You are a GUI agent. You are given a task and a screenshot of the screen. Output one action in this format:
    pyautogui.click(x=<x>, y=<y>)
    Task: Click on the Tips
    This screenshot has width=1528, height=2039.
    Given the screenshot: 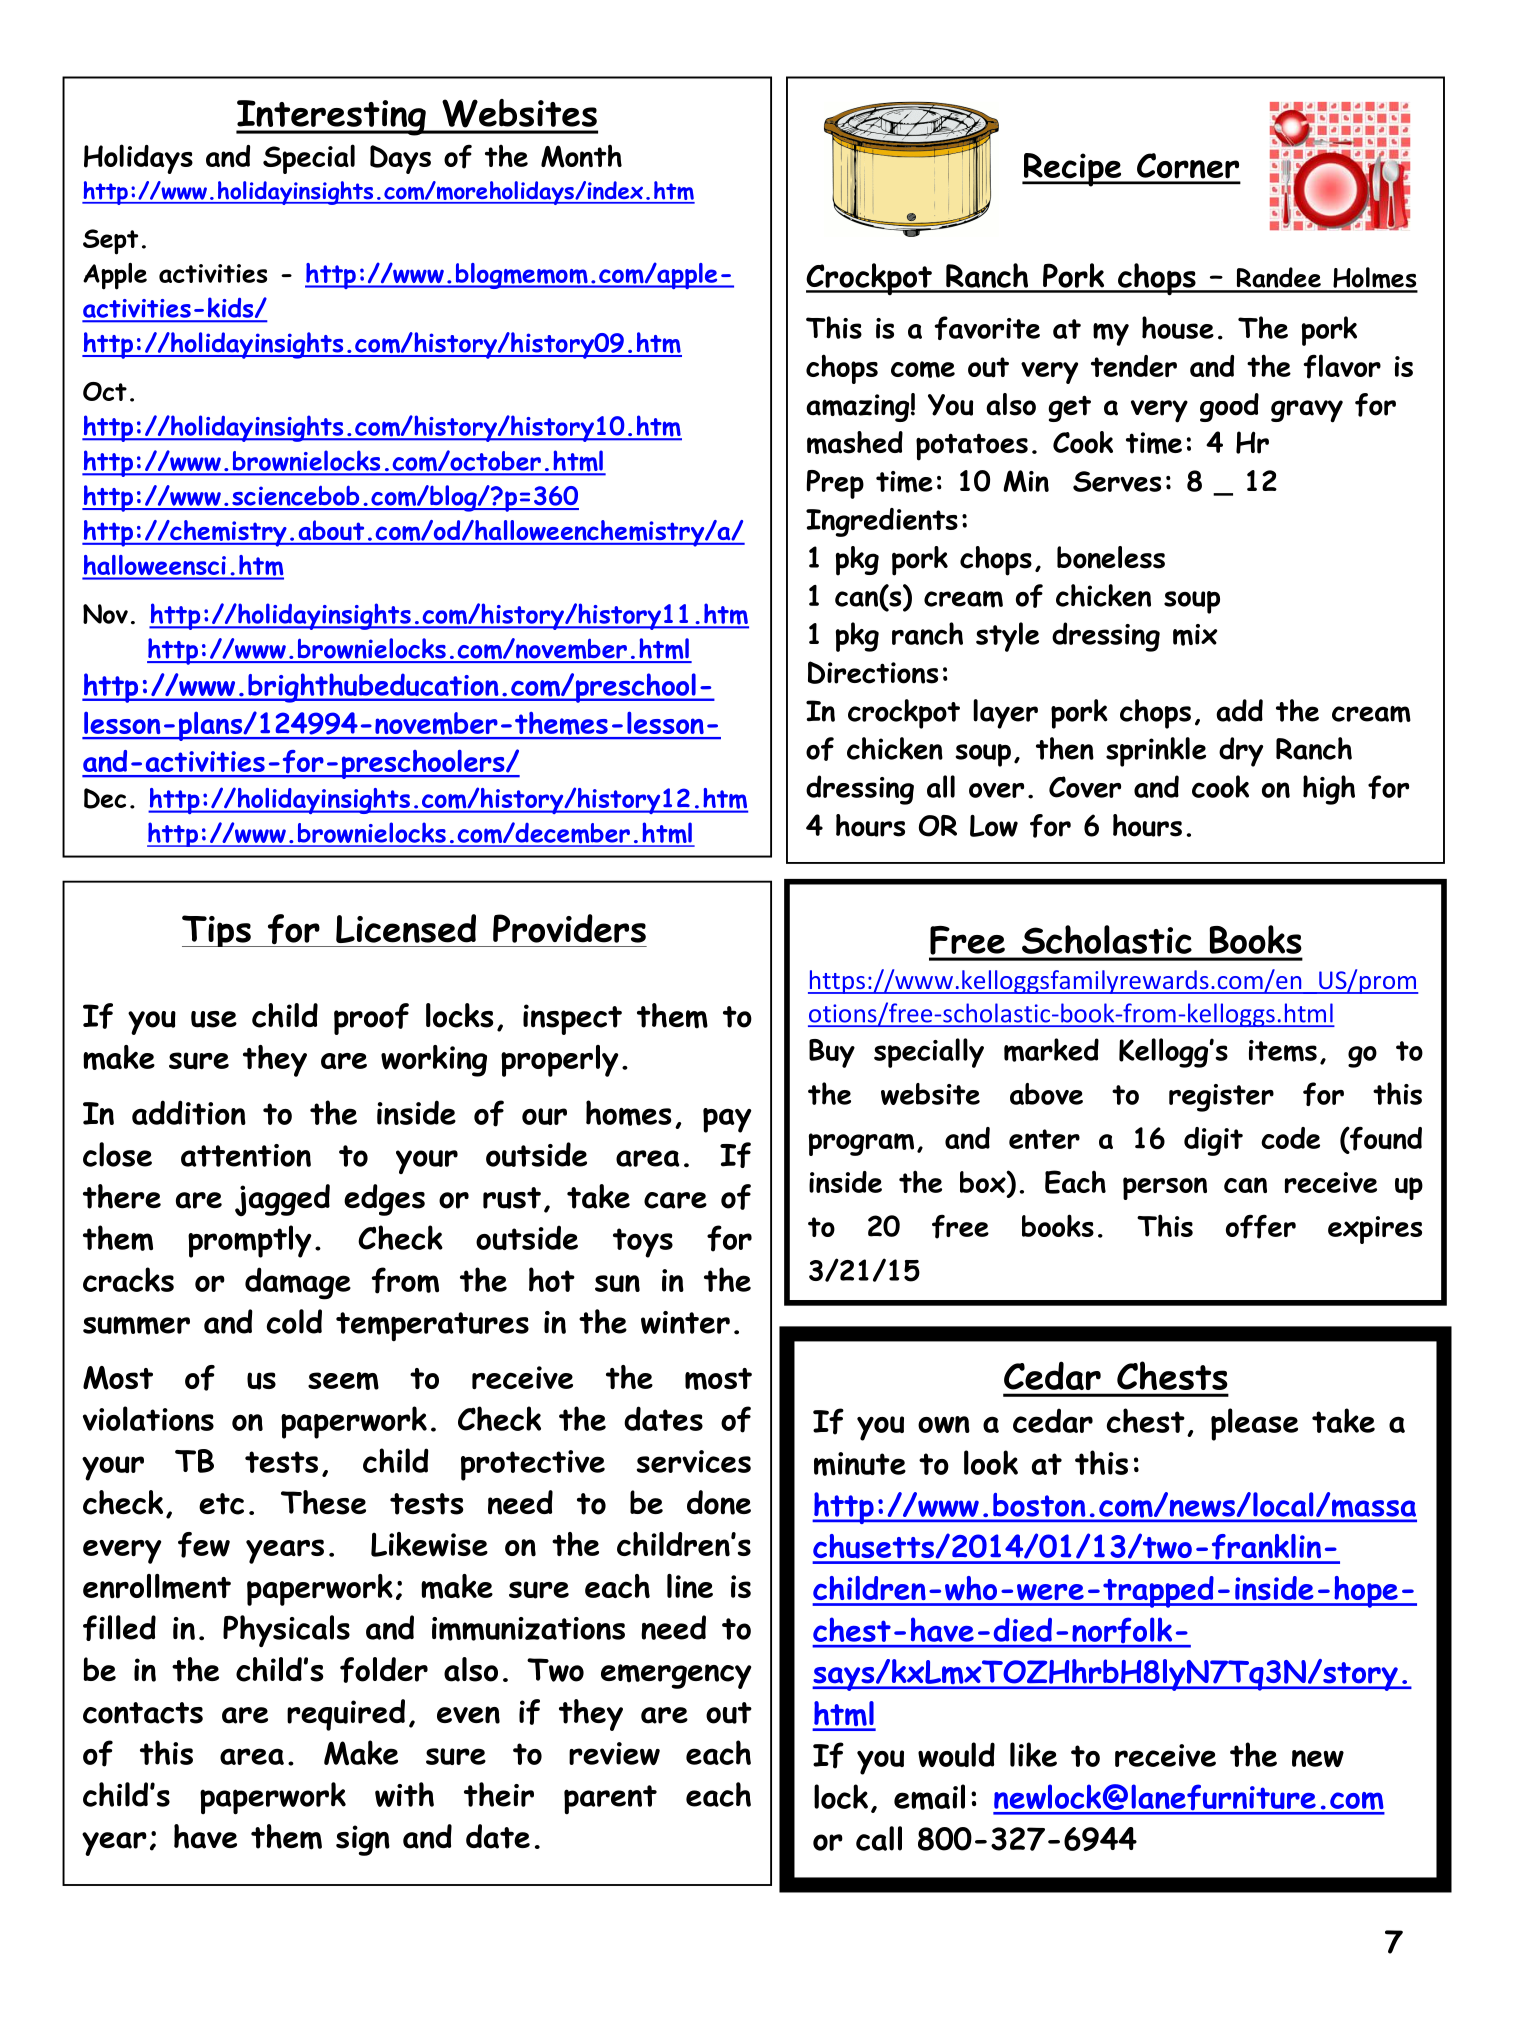 What is the action you would take?
    pyautogui.click(x=217, y=931)
